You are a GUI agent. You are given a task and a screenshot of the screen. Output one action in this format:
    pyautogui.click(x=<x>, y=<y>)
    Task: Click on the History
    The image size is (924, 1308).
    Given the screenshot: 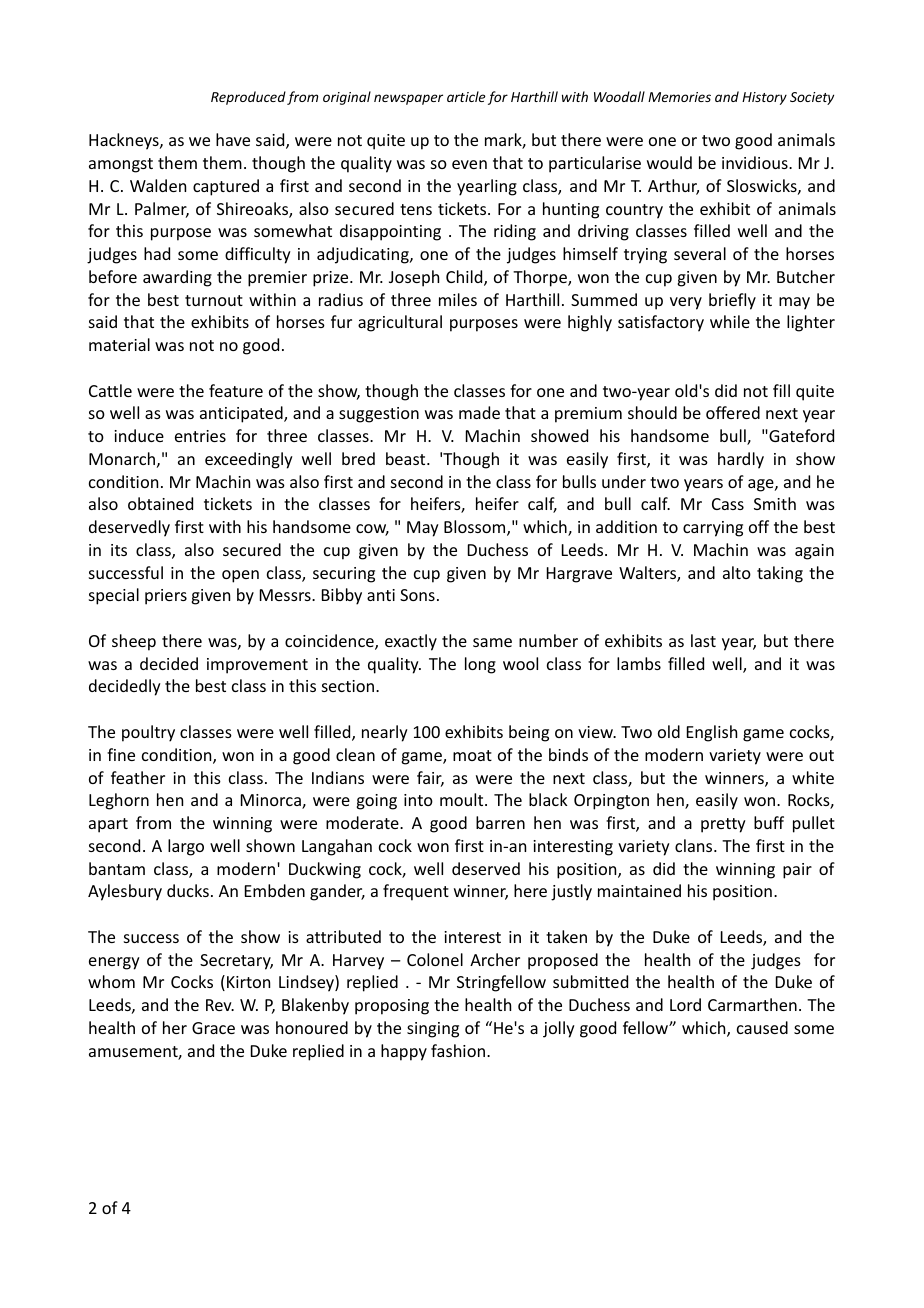 What is the action you would take?
    pyautogui.click(x=764, y=98)
